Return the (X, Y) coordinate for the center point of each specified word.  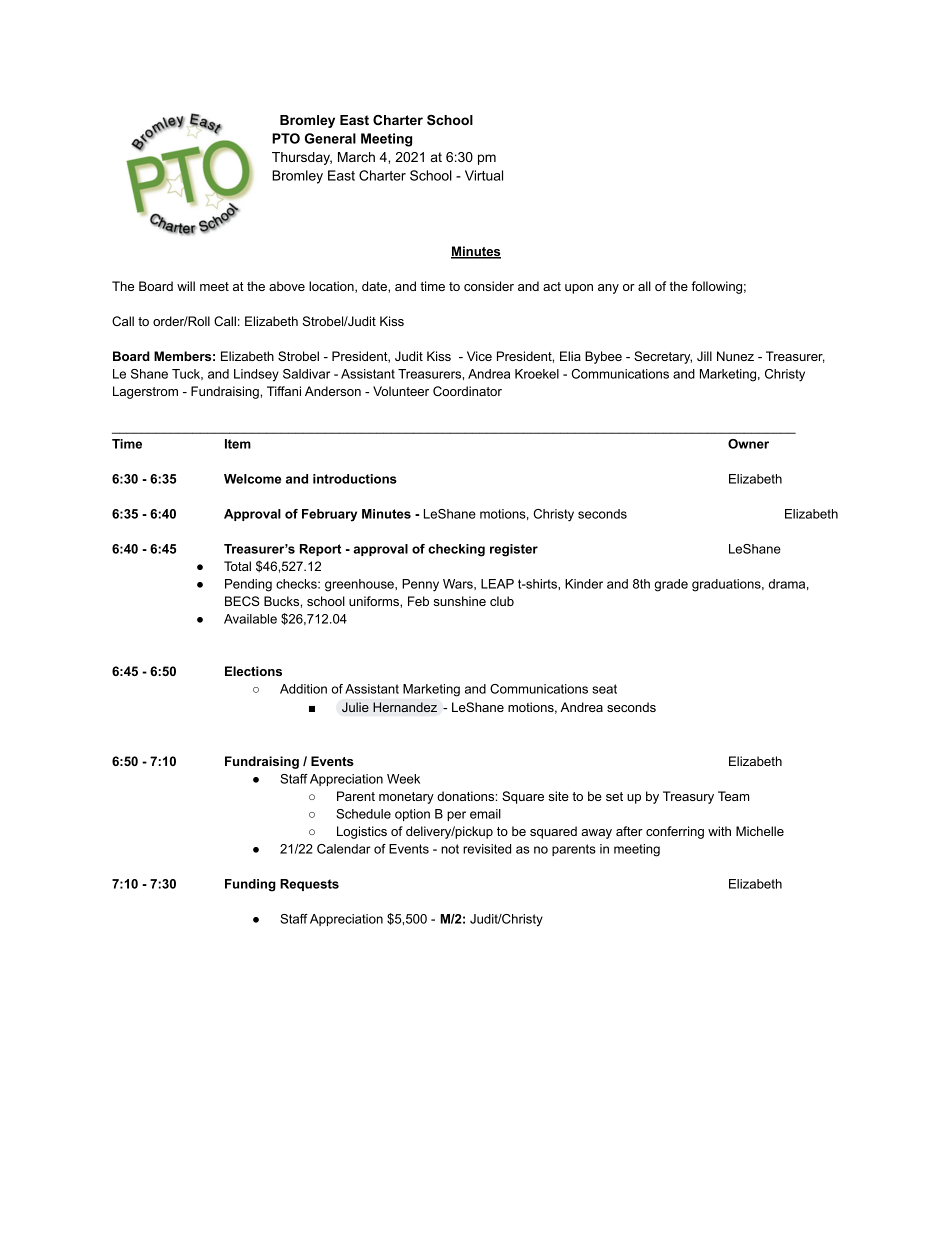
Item (238, 444)
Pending (248, 585)
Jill (704, 356)
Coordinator (467, 391)
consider (489, 286)
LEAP (497, 584)
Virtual (484, 175)
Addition (303, 689)
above (287, 286)
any (608, 289)
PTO (286, 138)
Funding (250, 885)
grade (671, 585)
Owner (748, 444)
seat (604, 689)
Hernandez (405, 707)
